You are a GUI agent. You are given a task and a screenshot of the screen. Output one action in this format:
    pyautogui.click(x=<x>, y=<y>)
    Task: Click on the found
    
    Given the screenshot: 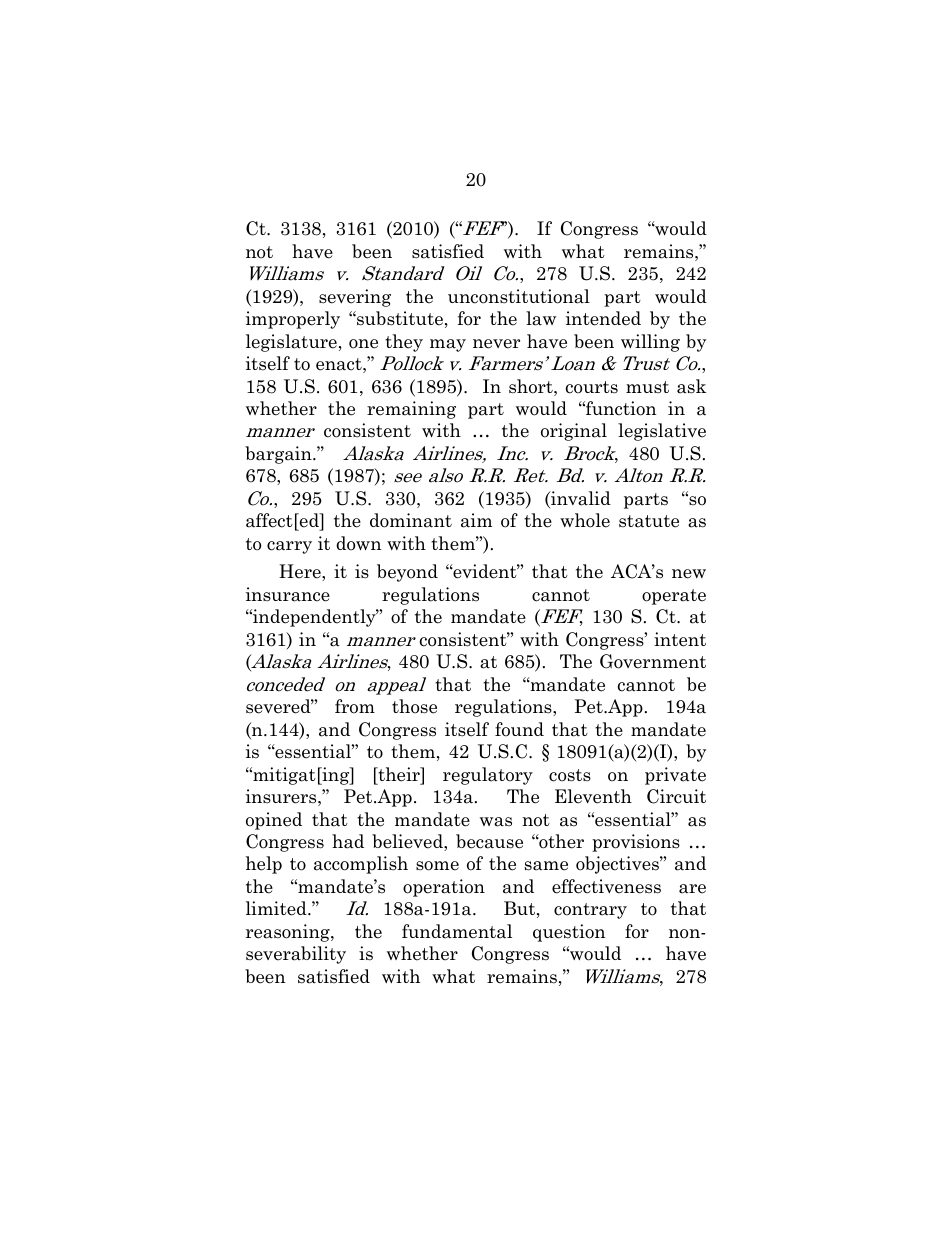 What is the action you would take?
    pyautogui.click(x=519, y=729)
